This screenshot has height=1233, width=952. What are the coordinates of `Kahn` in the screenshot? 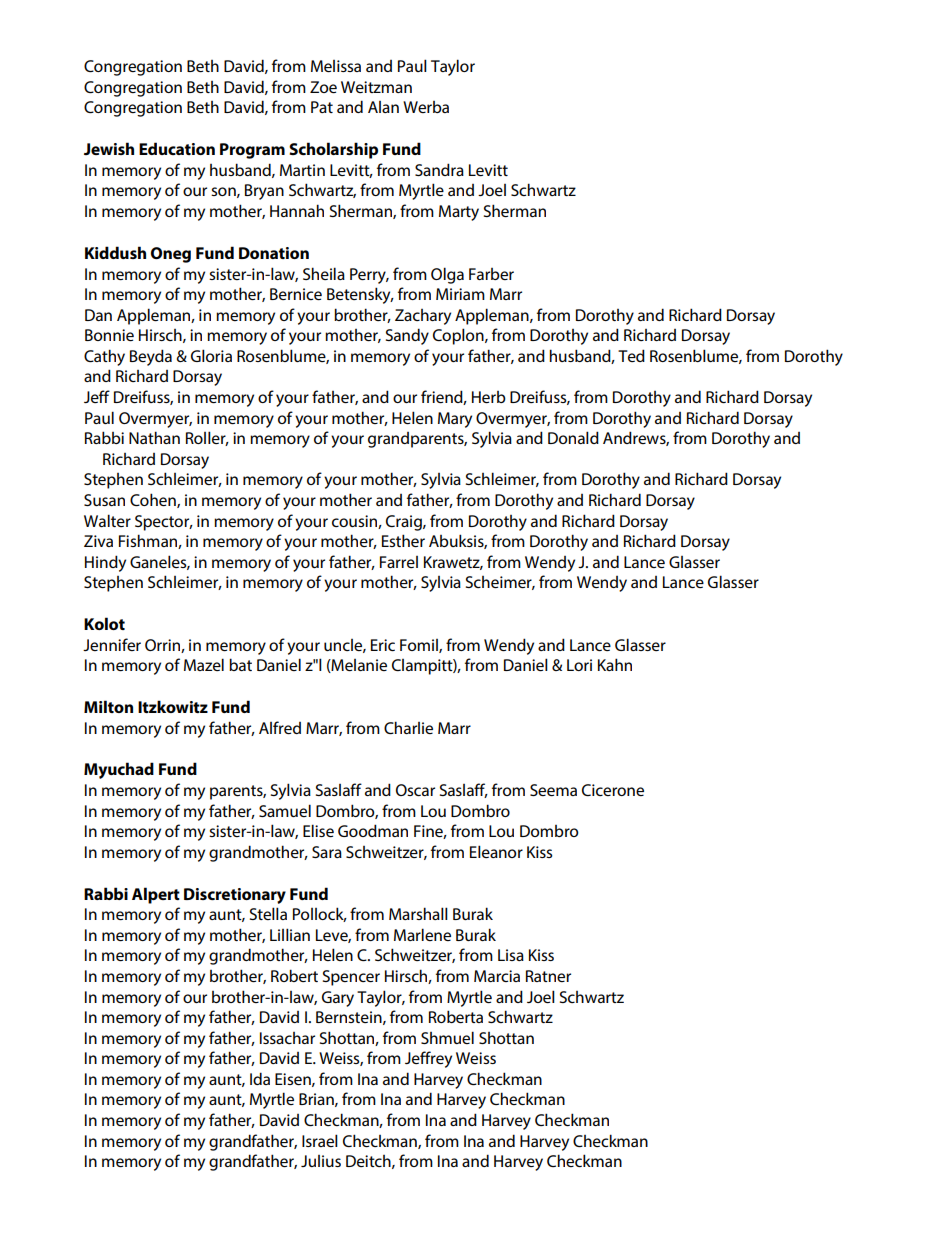 It's located at (615, 664).
